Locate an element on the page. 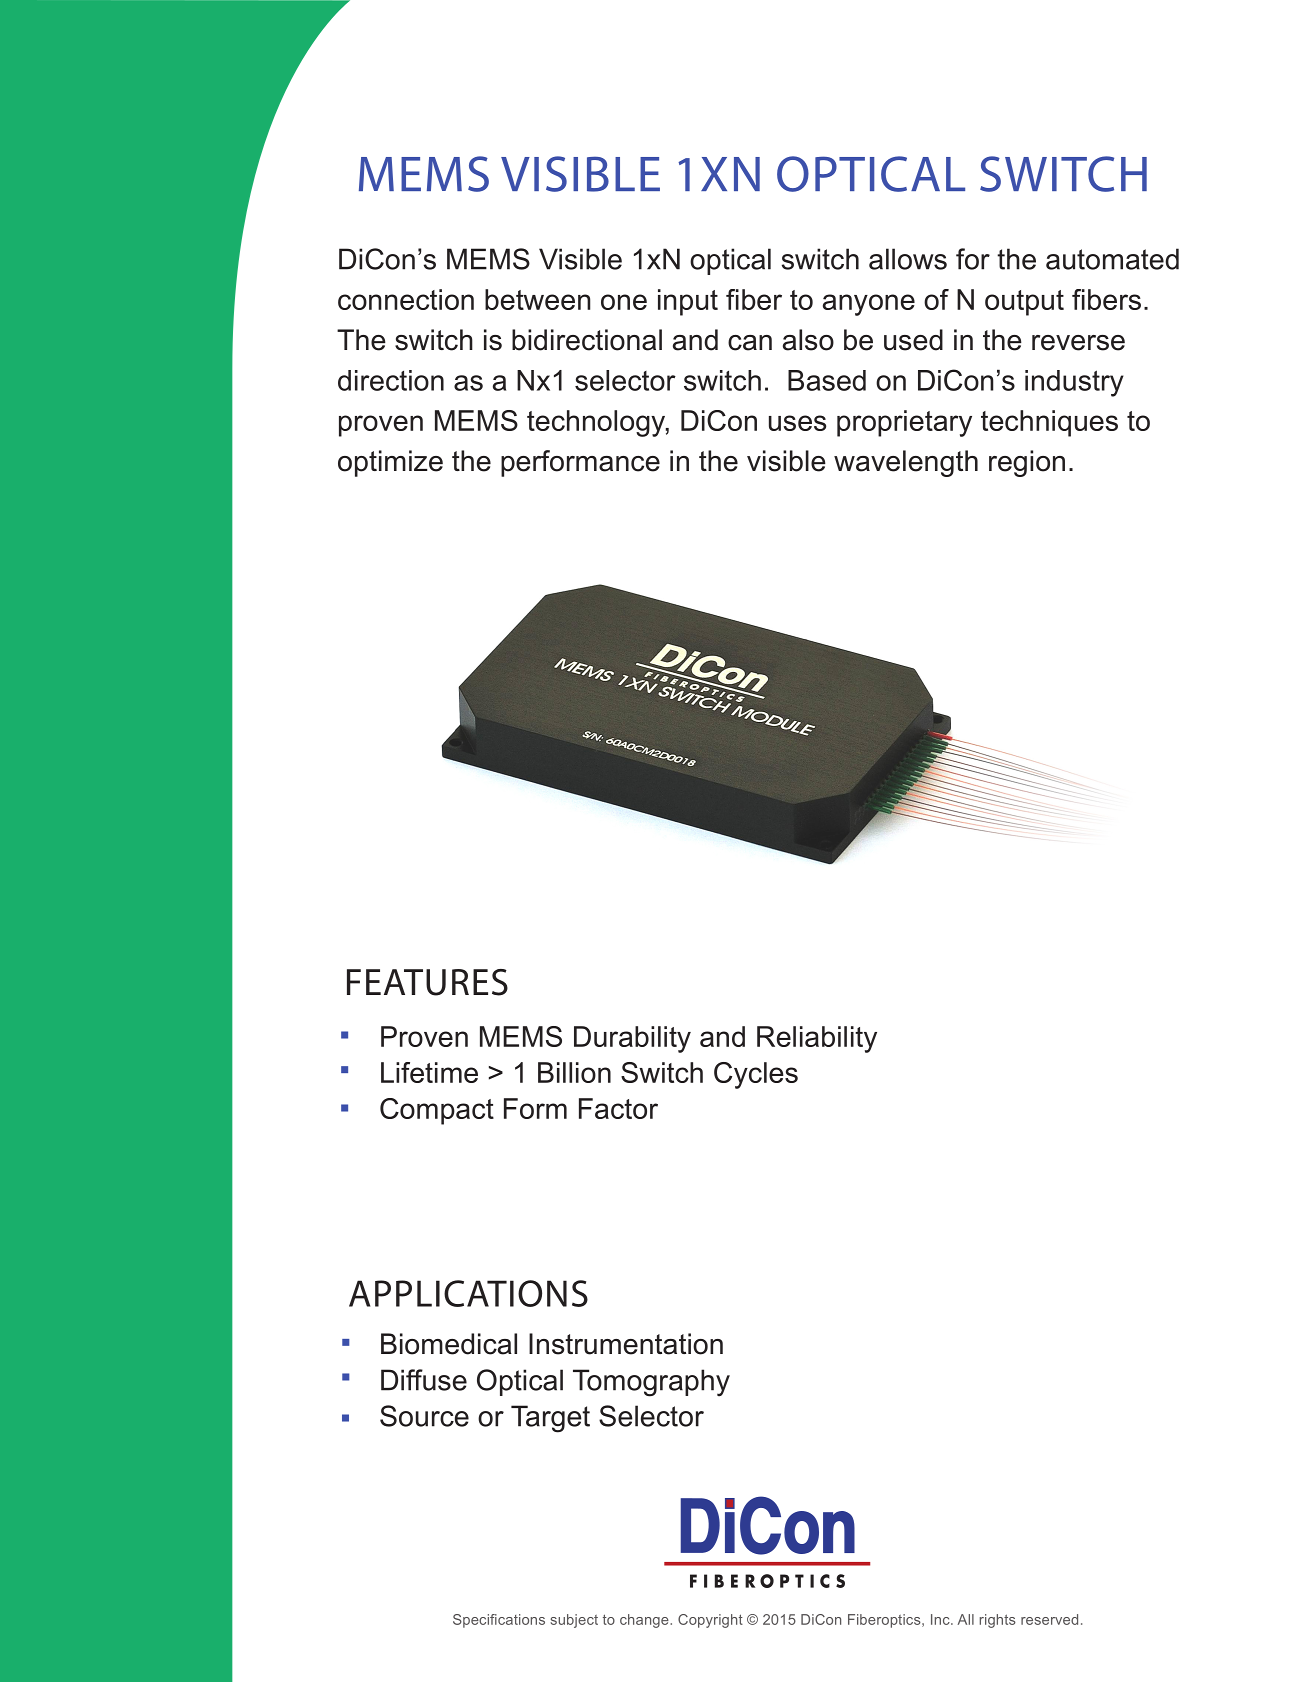 The height and width of the document is (1682, 1300). output is located at coordinates (1024, 303).
